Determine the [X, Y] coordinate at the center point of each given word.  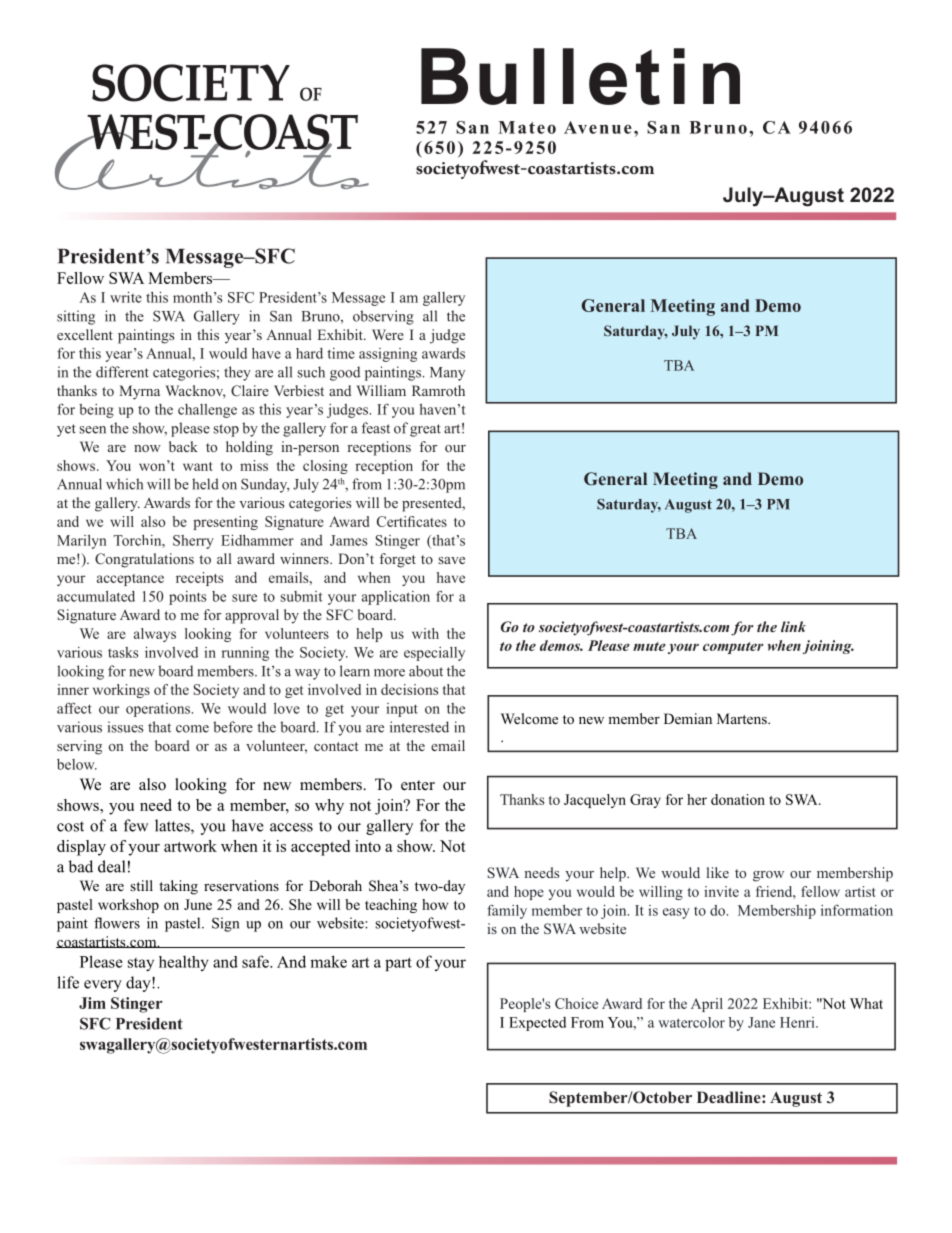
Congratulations [144, 560]
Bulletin [580, 76]
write [126, 297]
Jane [761, 1022]
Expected [537, 1024]
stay [141, 964]
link [793, 626]
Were [388, 334]
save [452, 560]
